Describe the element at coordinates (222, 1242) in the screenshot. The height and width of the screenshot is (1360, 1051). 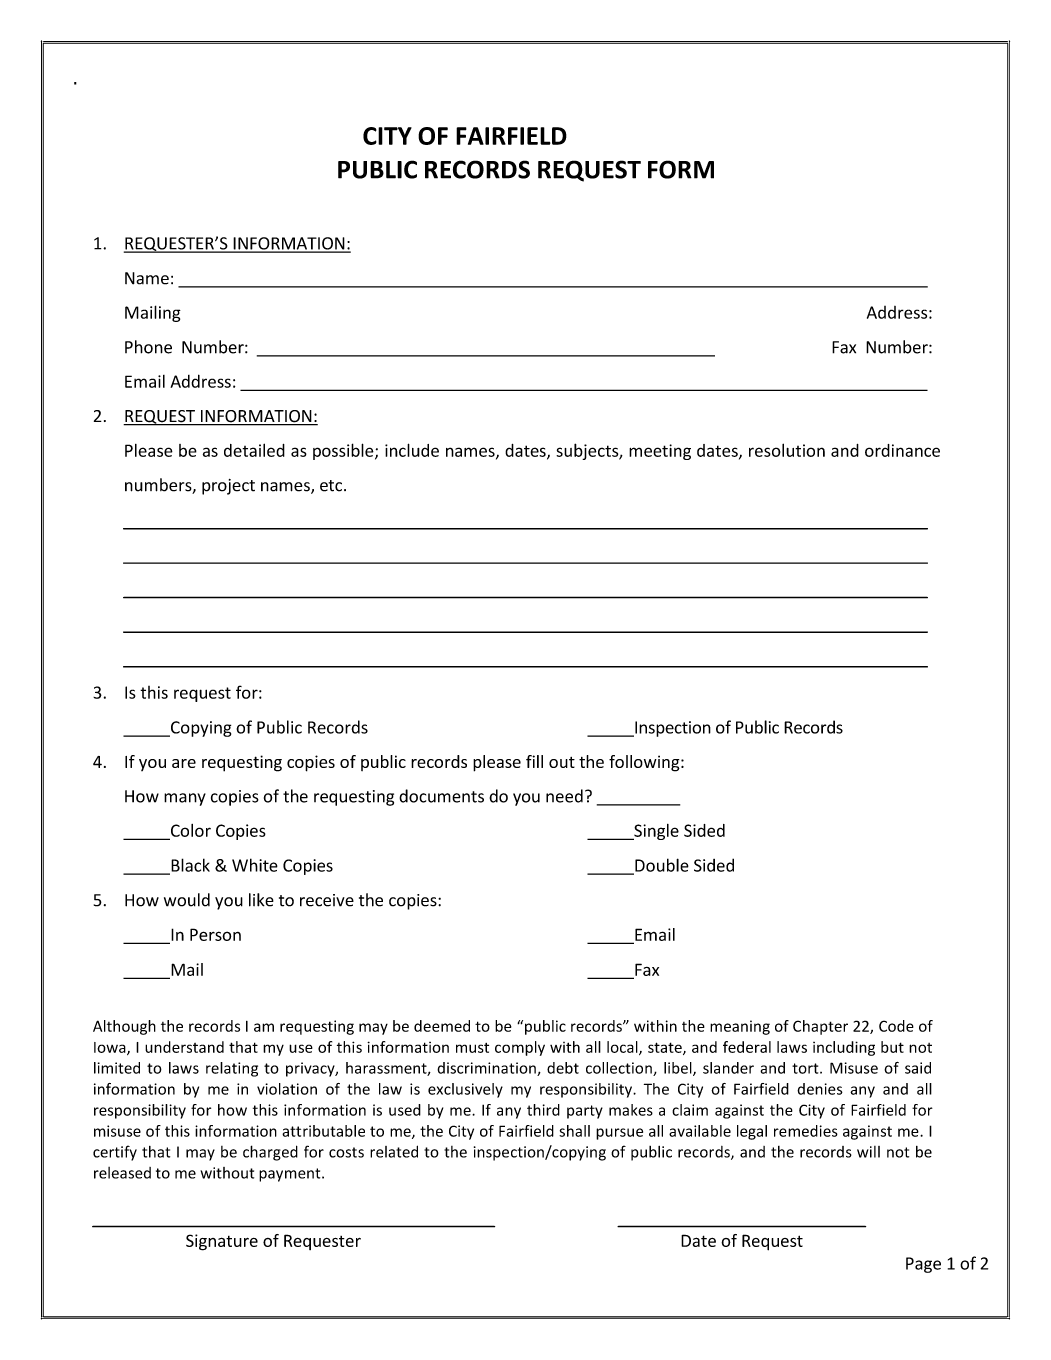
I see `Signature` at that location.
